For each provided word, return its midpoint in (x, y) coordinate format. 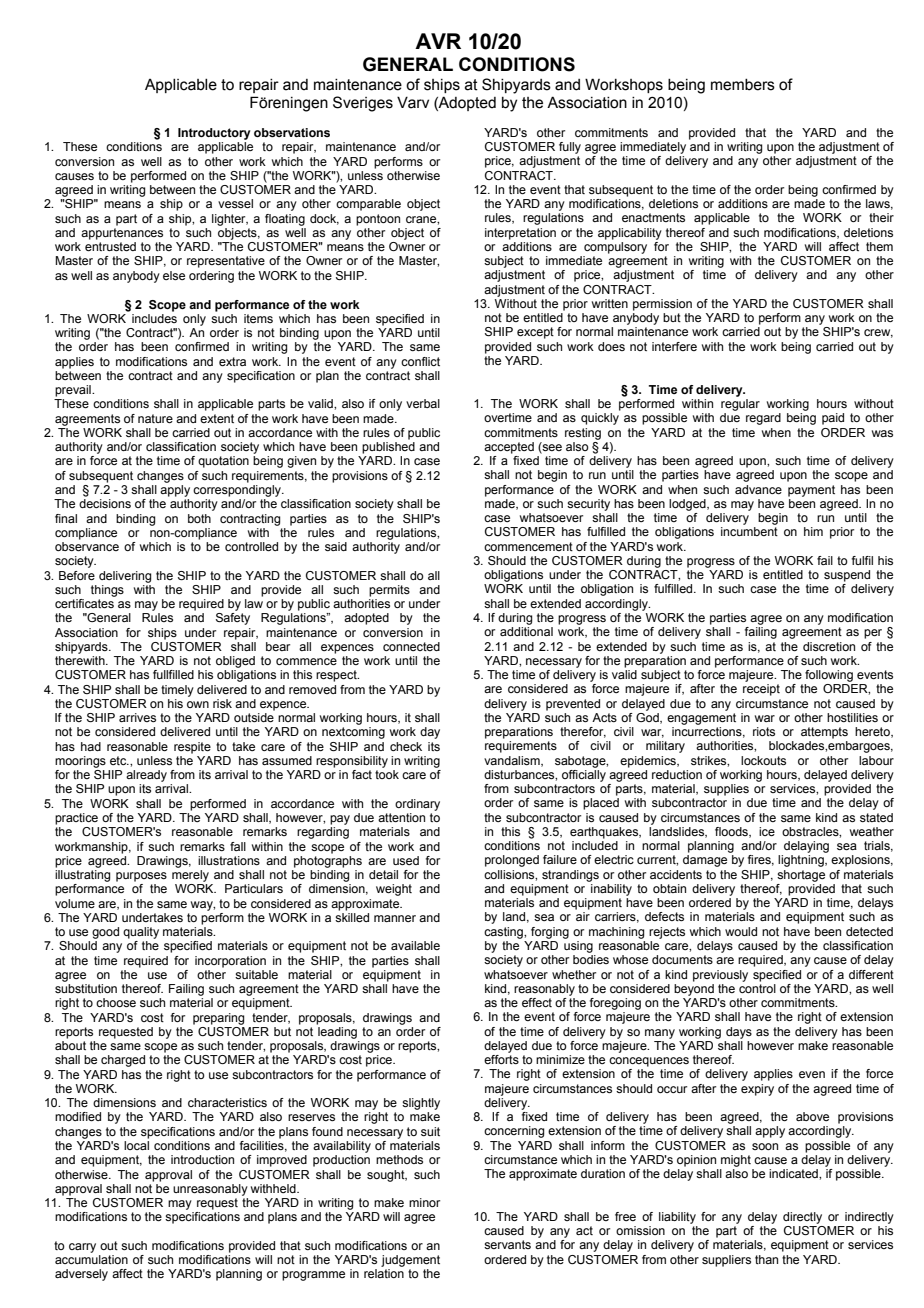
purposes (141, 877)
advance (758, 489)
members (743, 85)
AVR (438, 41)
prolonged (512, 861)
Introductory (214, 134)
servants (507, 1244)
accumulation (91, 1259)
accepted (509, 448)
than (766, 1259)
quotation (223, 462)
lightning (802, 861)
